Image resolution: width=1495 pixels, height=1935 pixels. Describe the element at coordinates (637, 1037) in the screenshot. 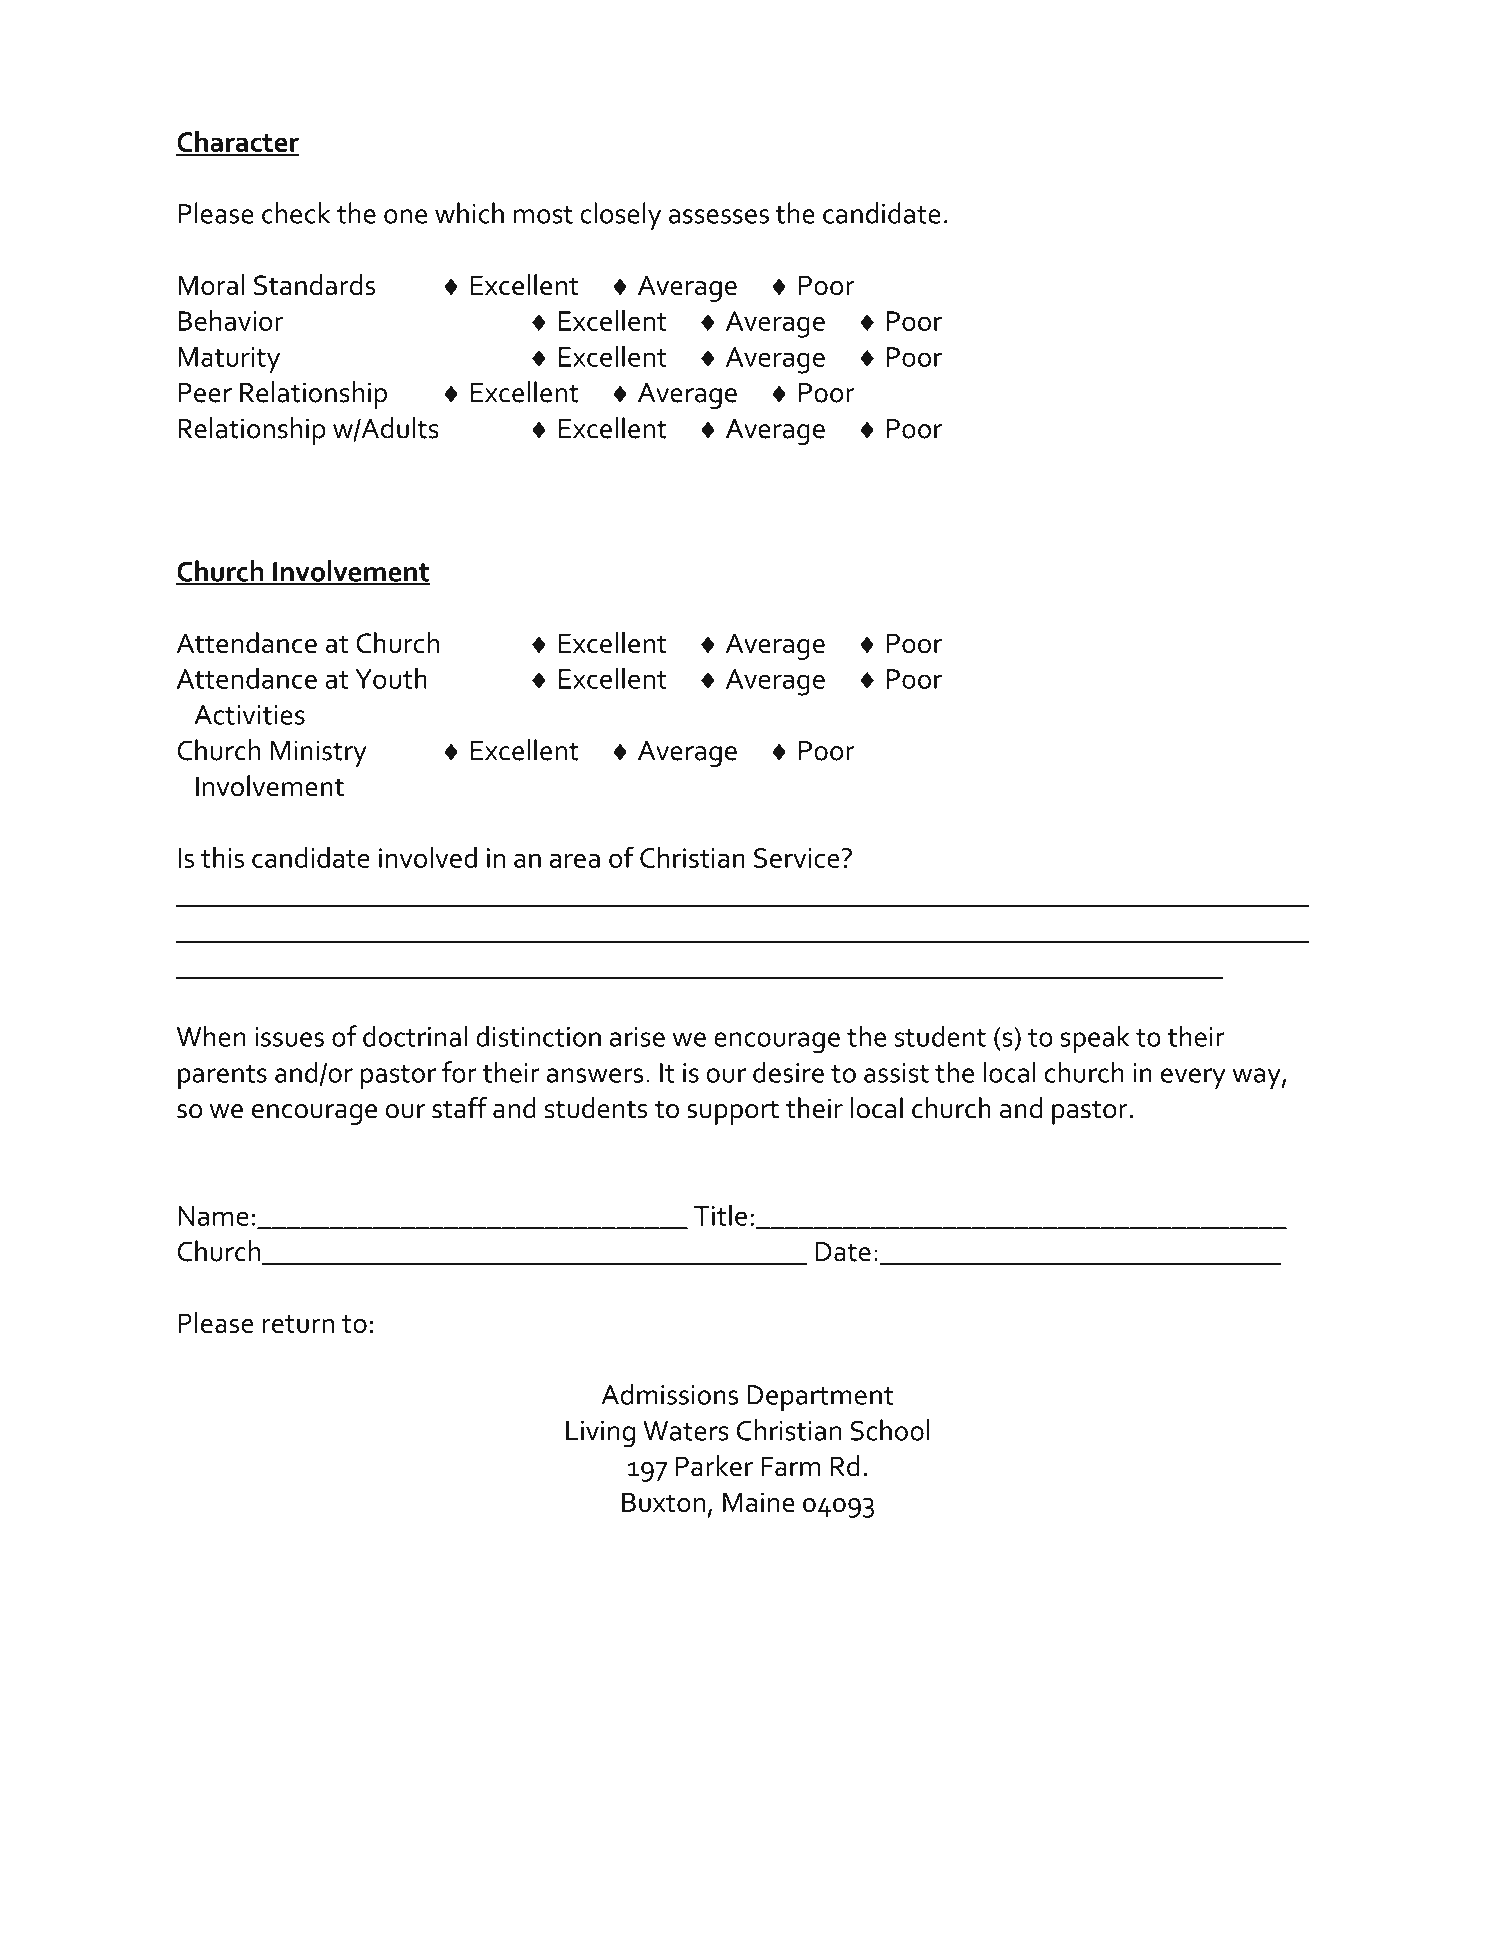

I see `arise` at that location.
